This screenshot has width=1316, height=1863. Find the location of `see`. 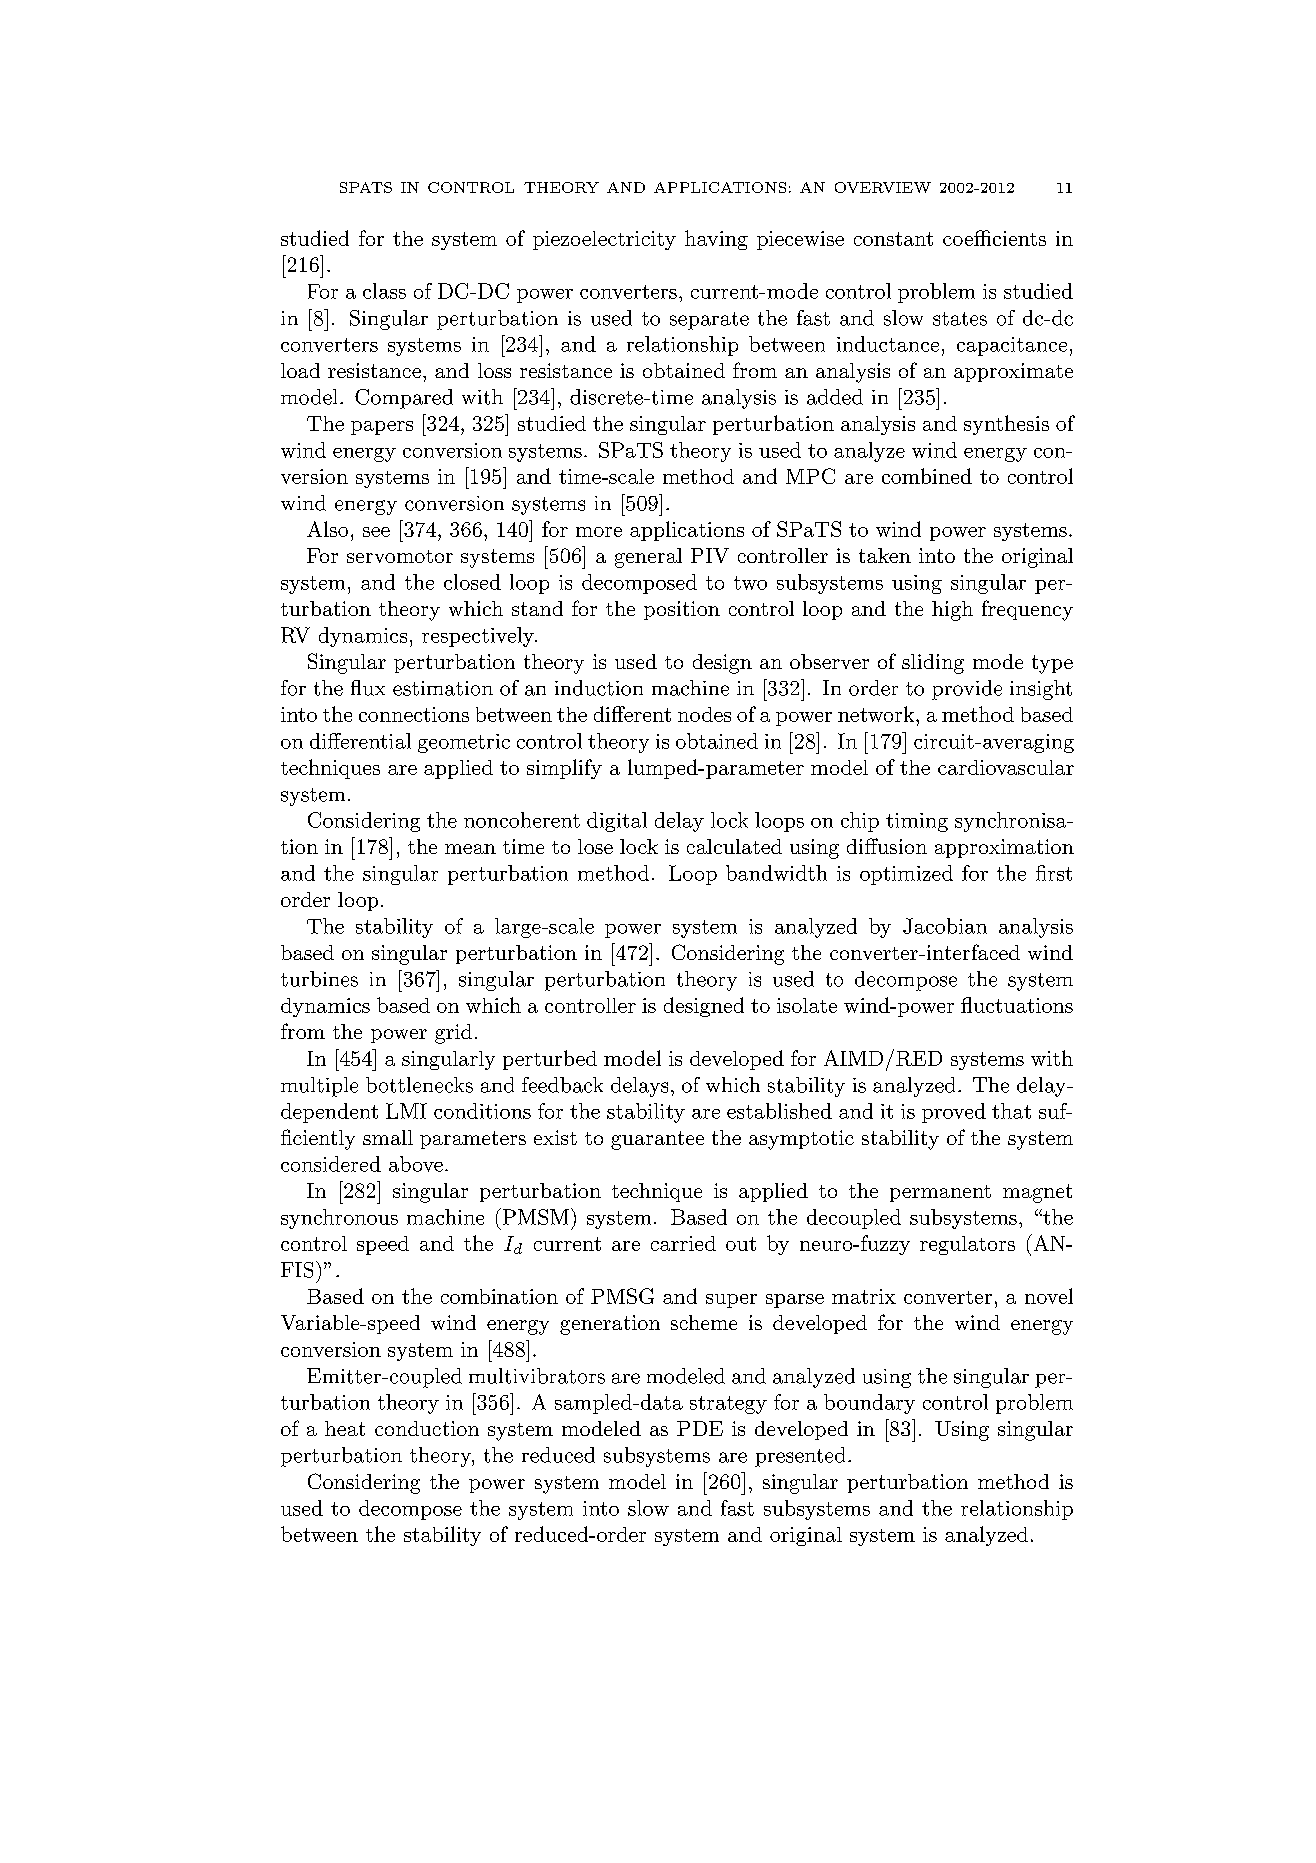

see is located at coordinates (376, 532).
